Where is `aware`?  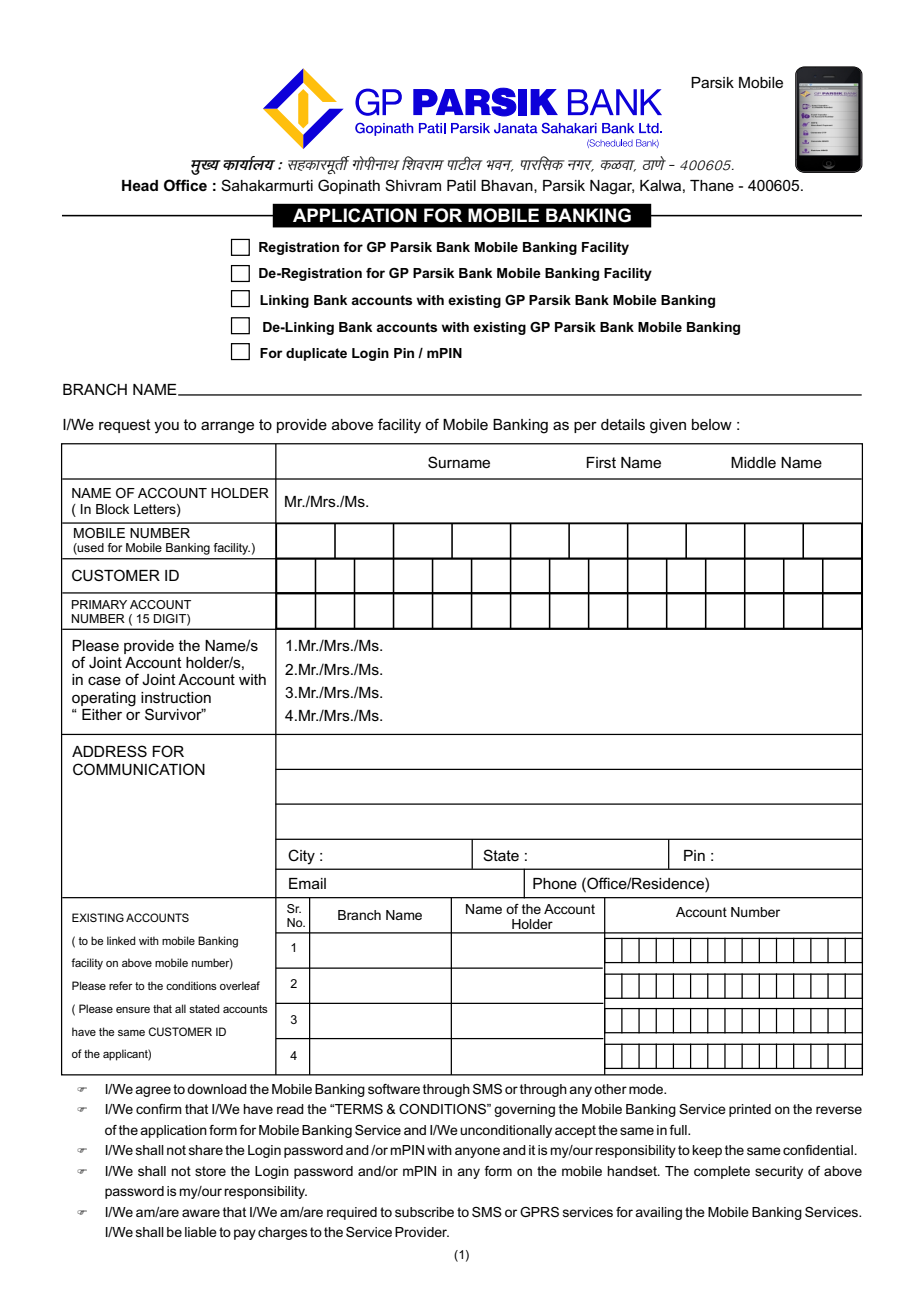
aware is located at coordinates (201, 1213).
